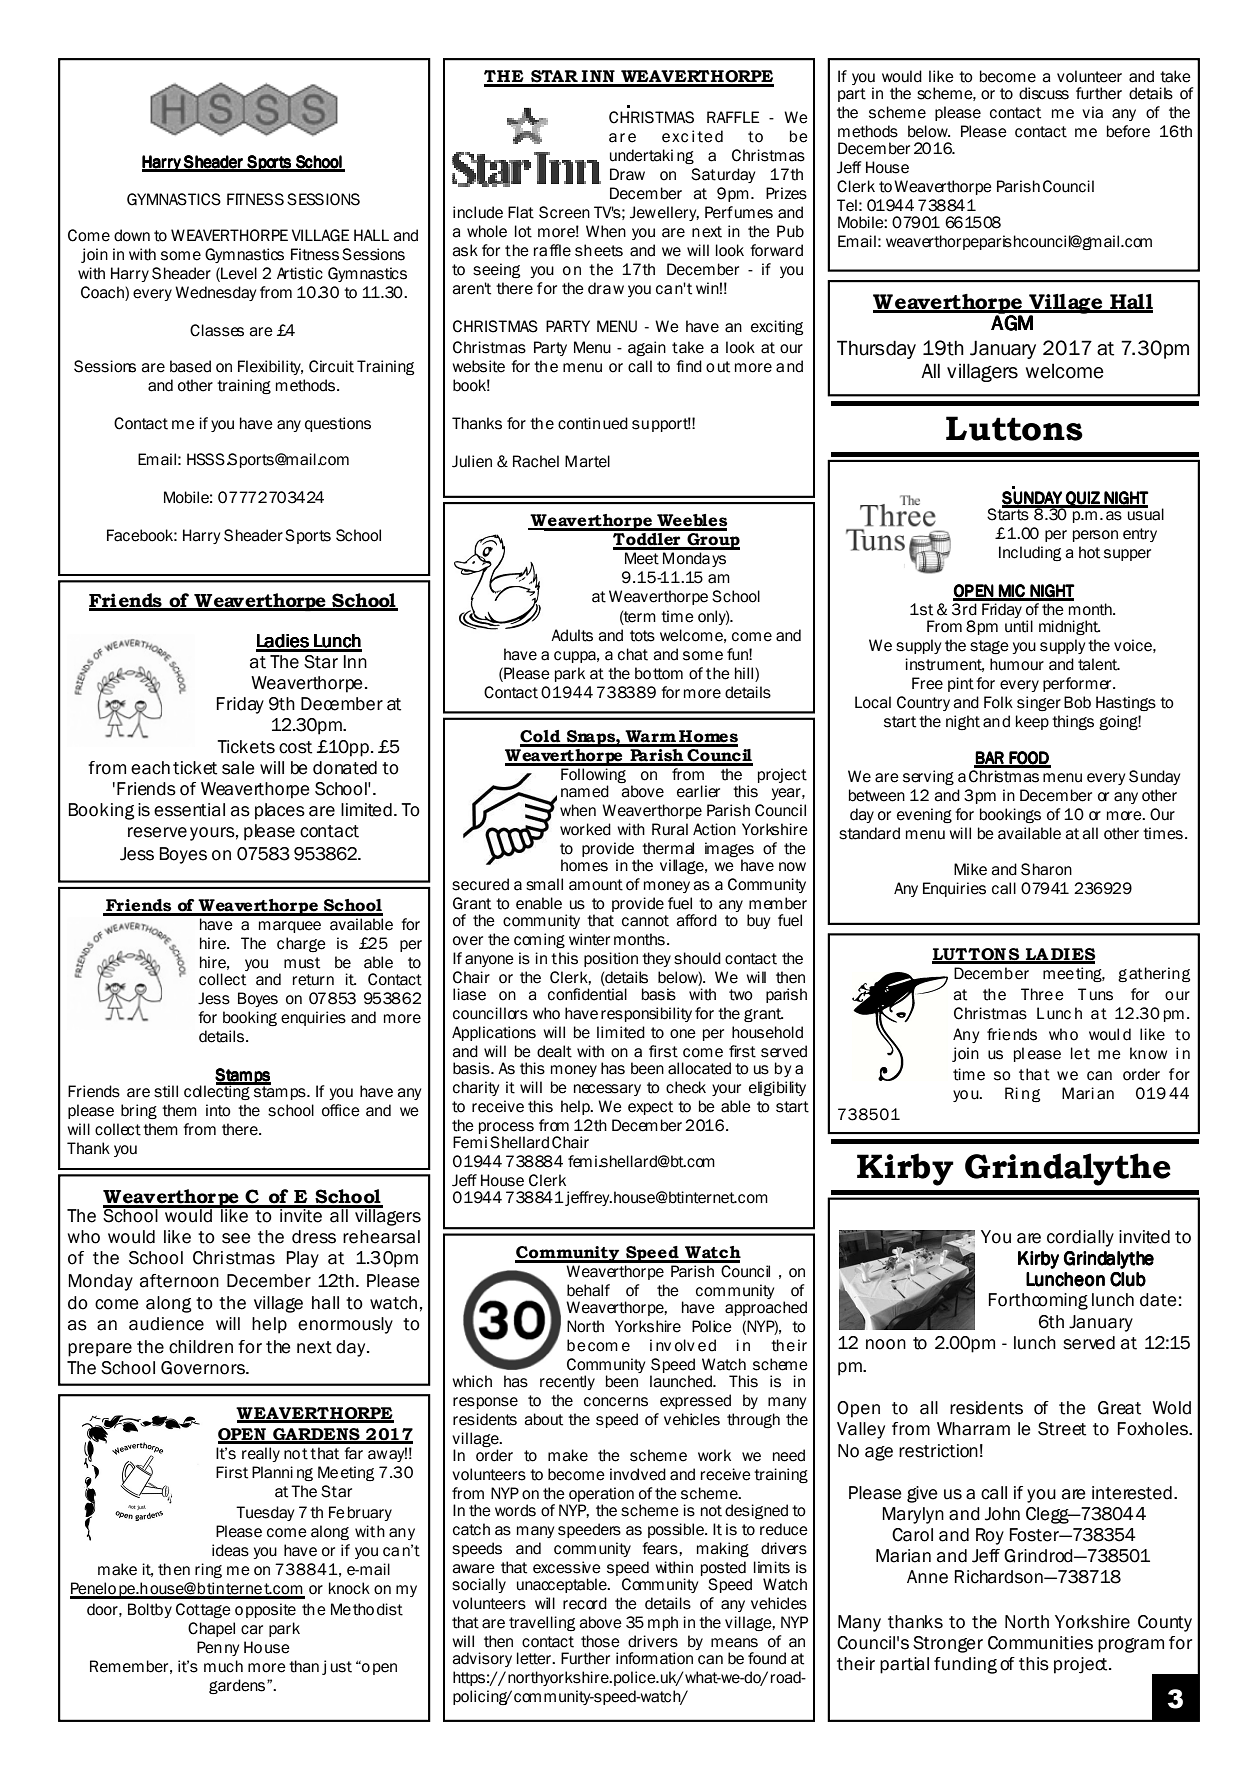  I want to click on via, so click(1092, 112).
